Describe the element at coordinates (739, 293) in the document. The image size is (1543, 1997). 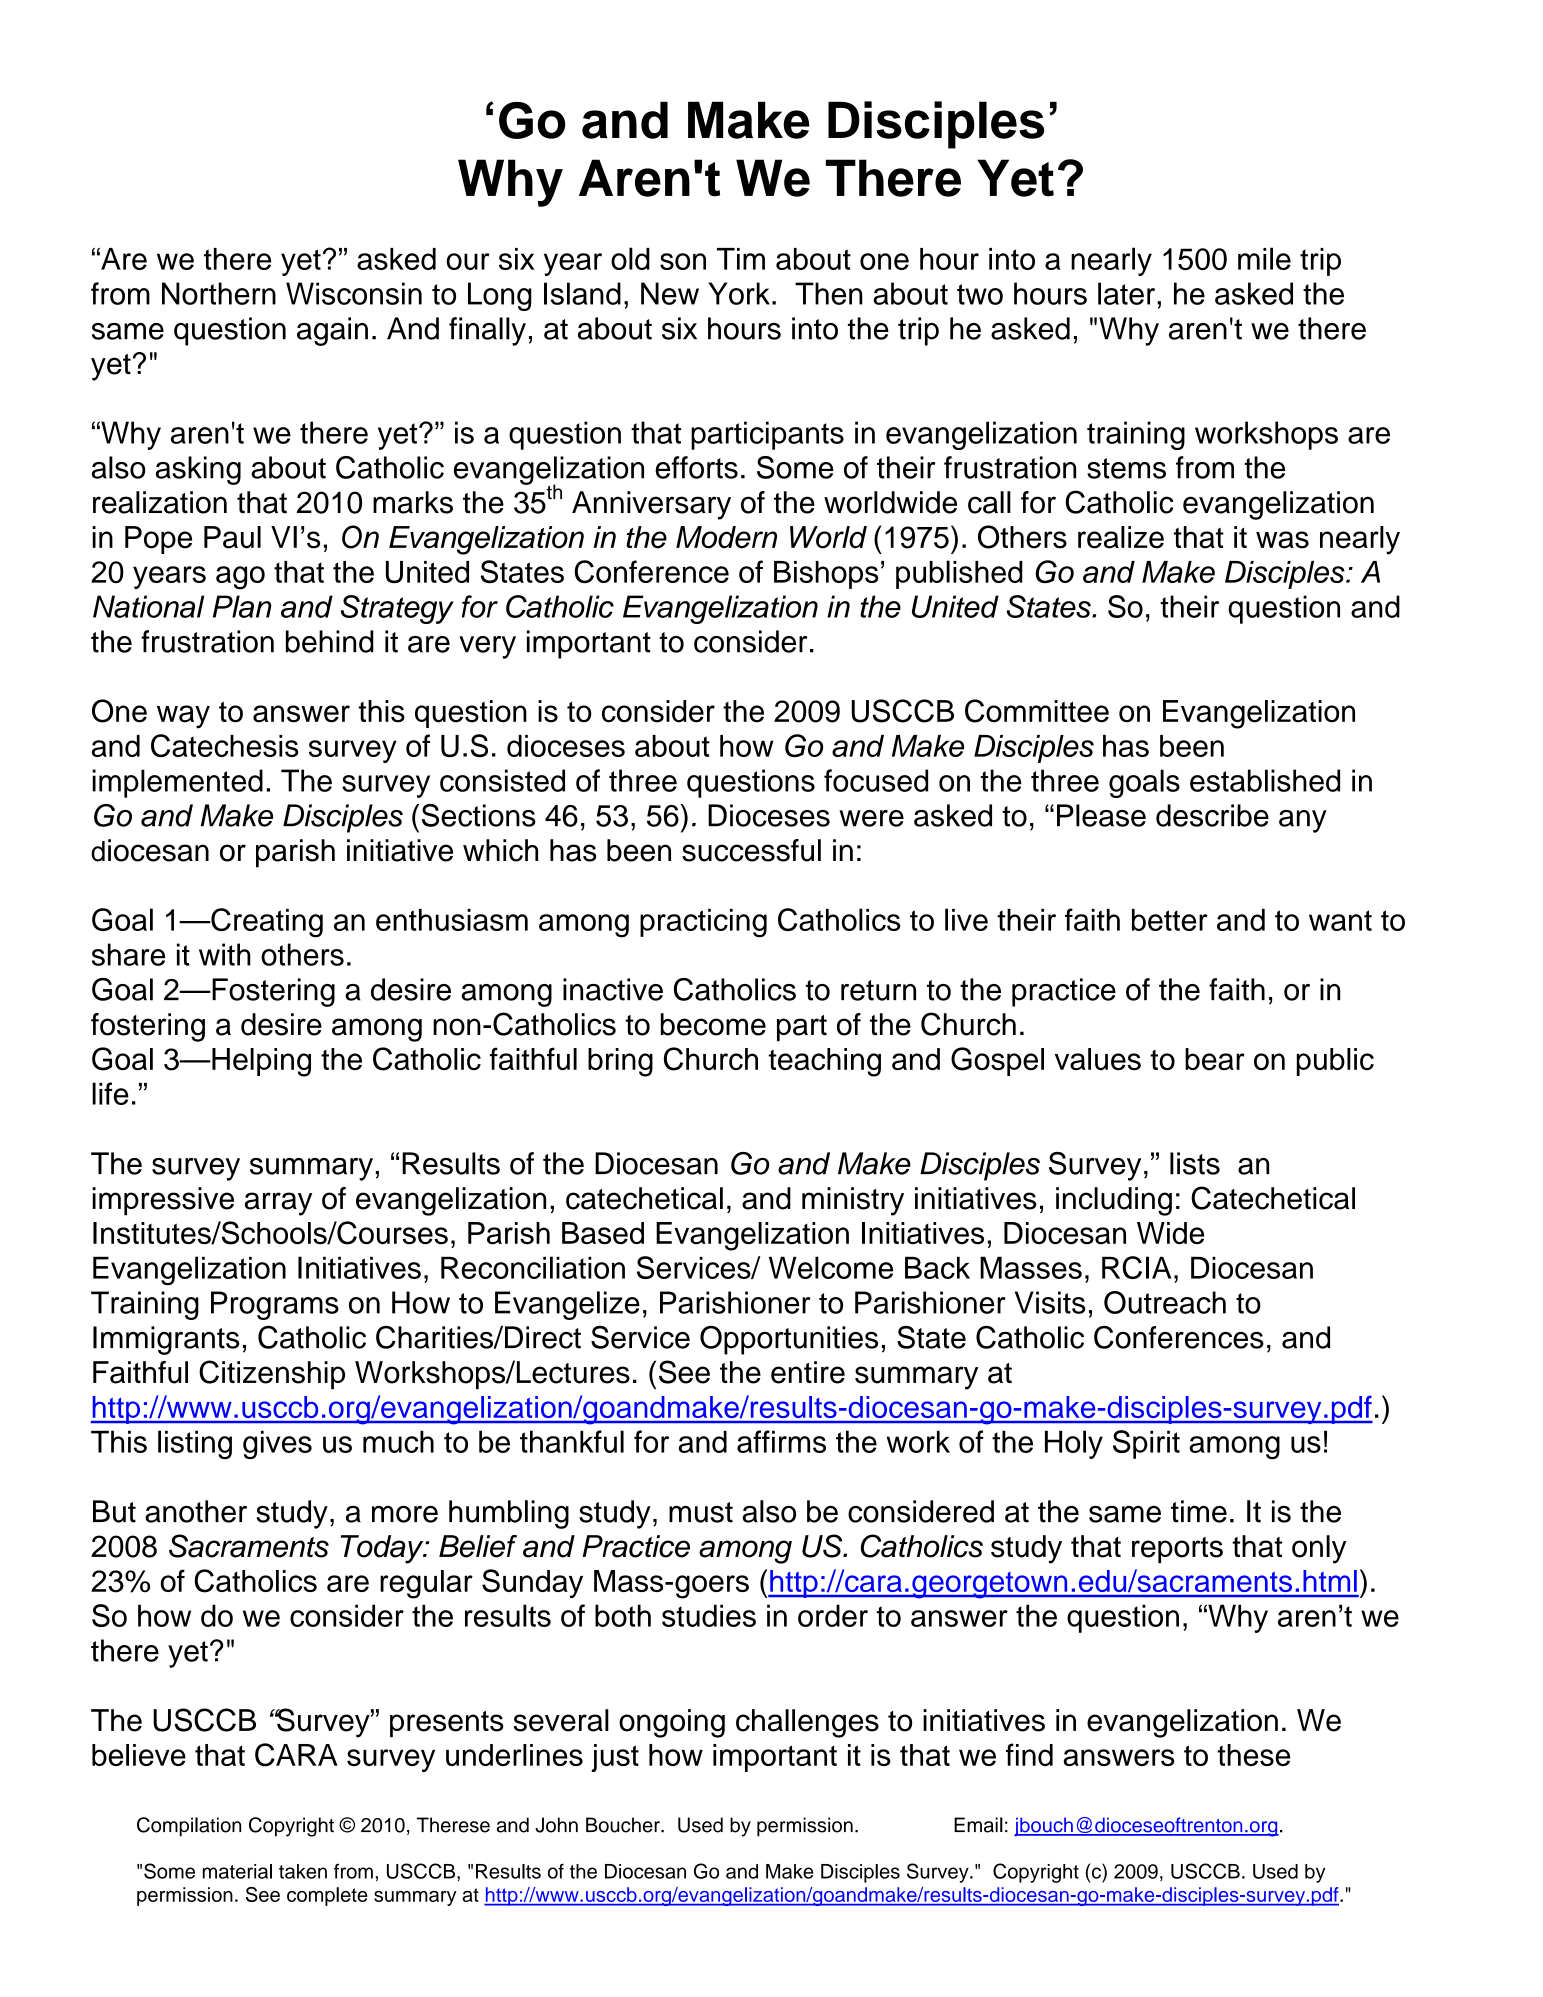
I see `York` at that location.
